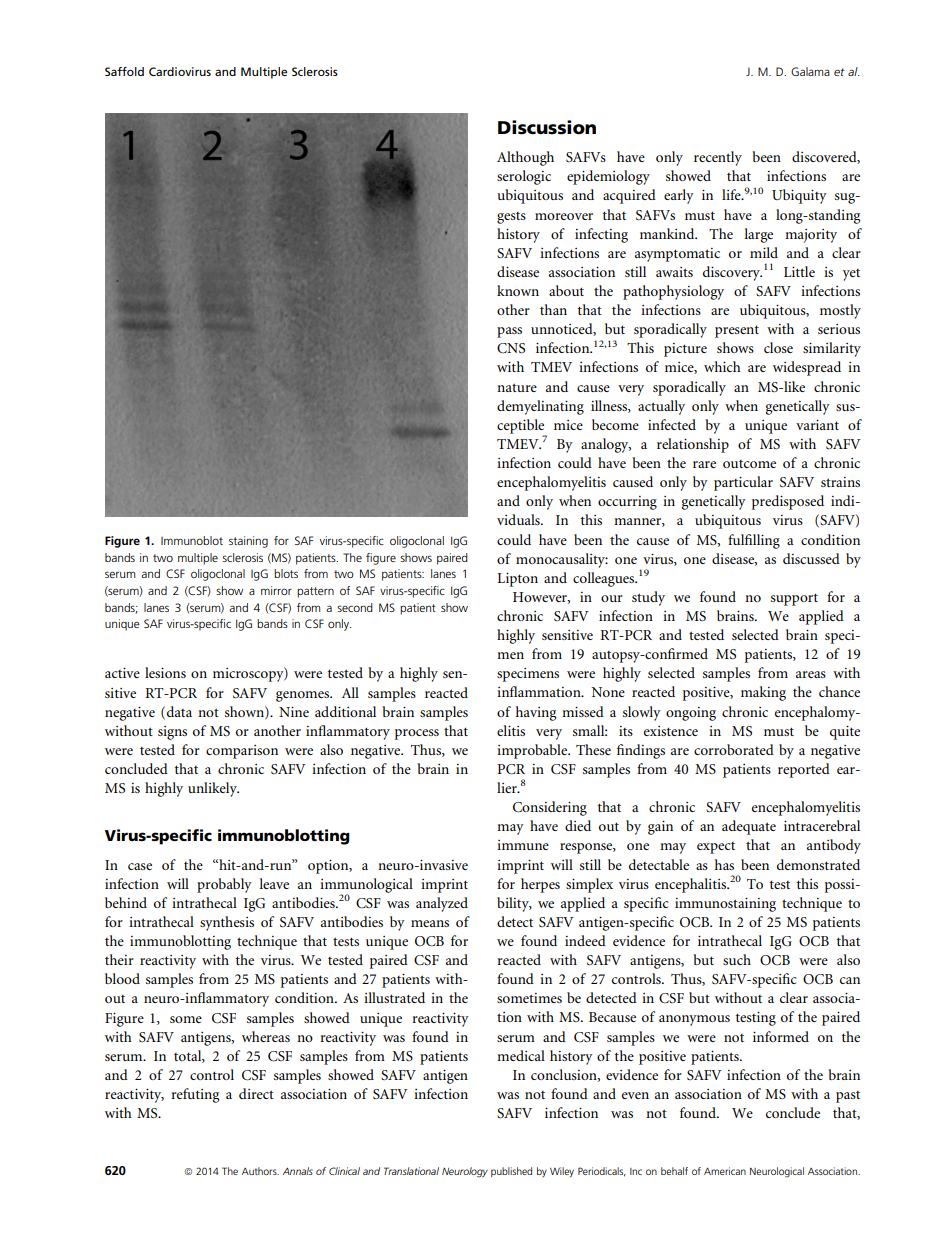 This screenshot has height=1251, width=952. What do you see at coordinates (743, 483) in the screenshot?
I see `particular` at bounding box center [743, 483].
